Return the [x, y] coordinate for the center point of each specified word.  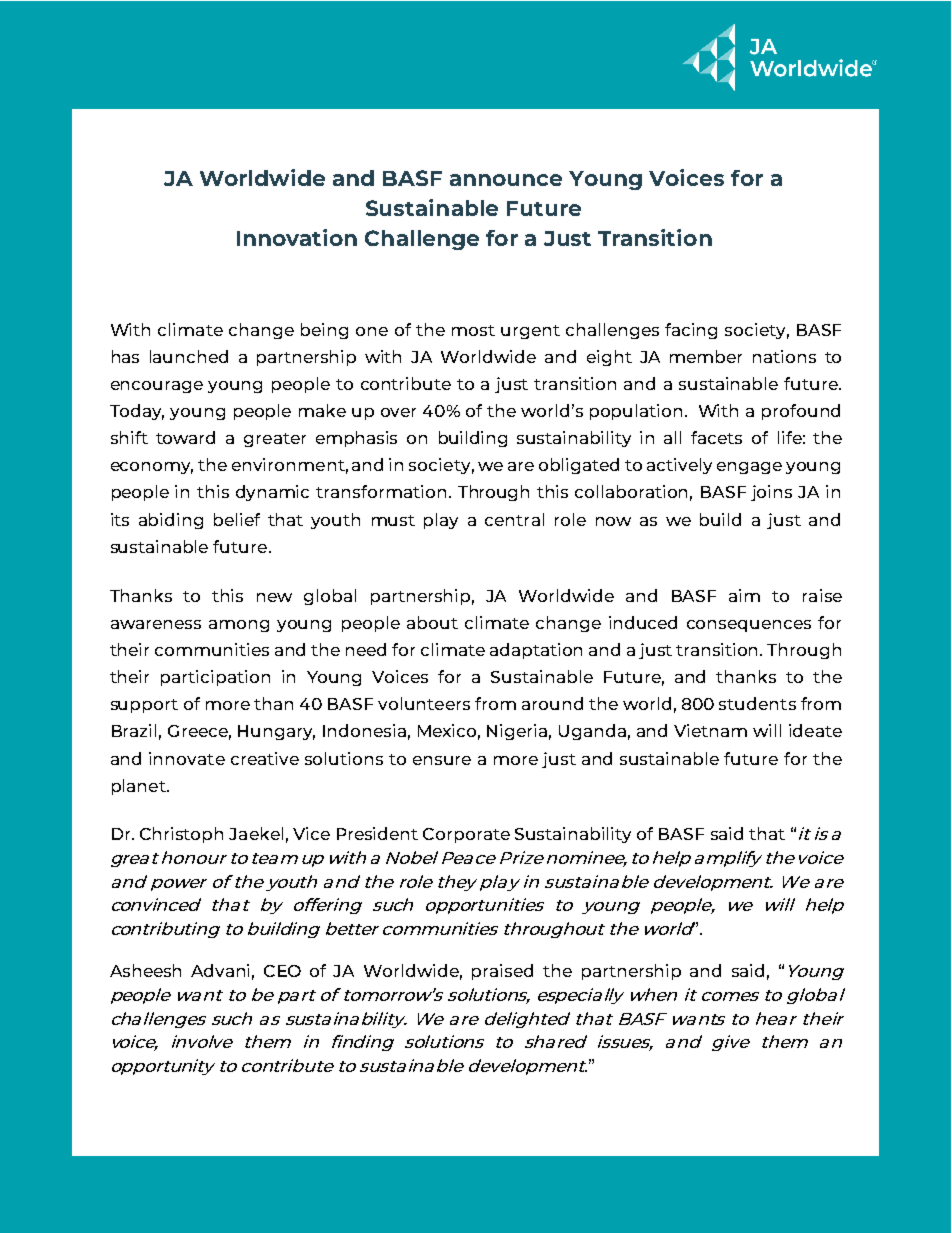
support [144, 706]
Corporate [466, 835]
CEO [282, 971]
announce [506, 180]
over [398, 412]
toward [185, 437]
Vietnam [710, 730]
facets [716, 437]
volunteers [424, 703]
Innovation [297, 237]
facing [691, 331]
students [757, 703]
